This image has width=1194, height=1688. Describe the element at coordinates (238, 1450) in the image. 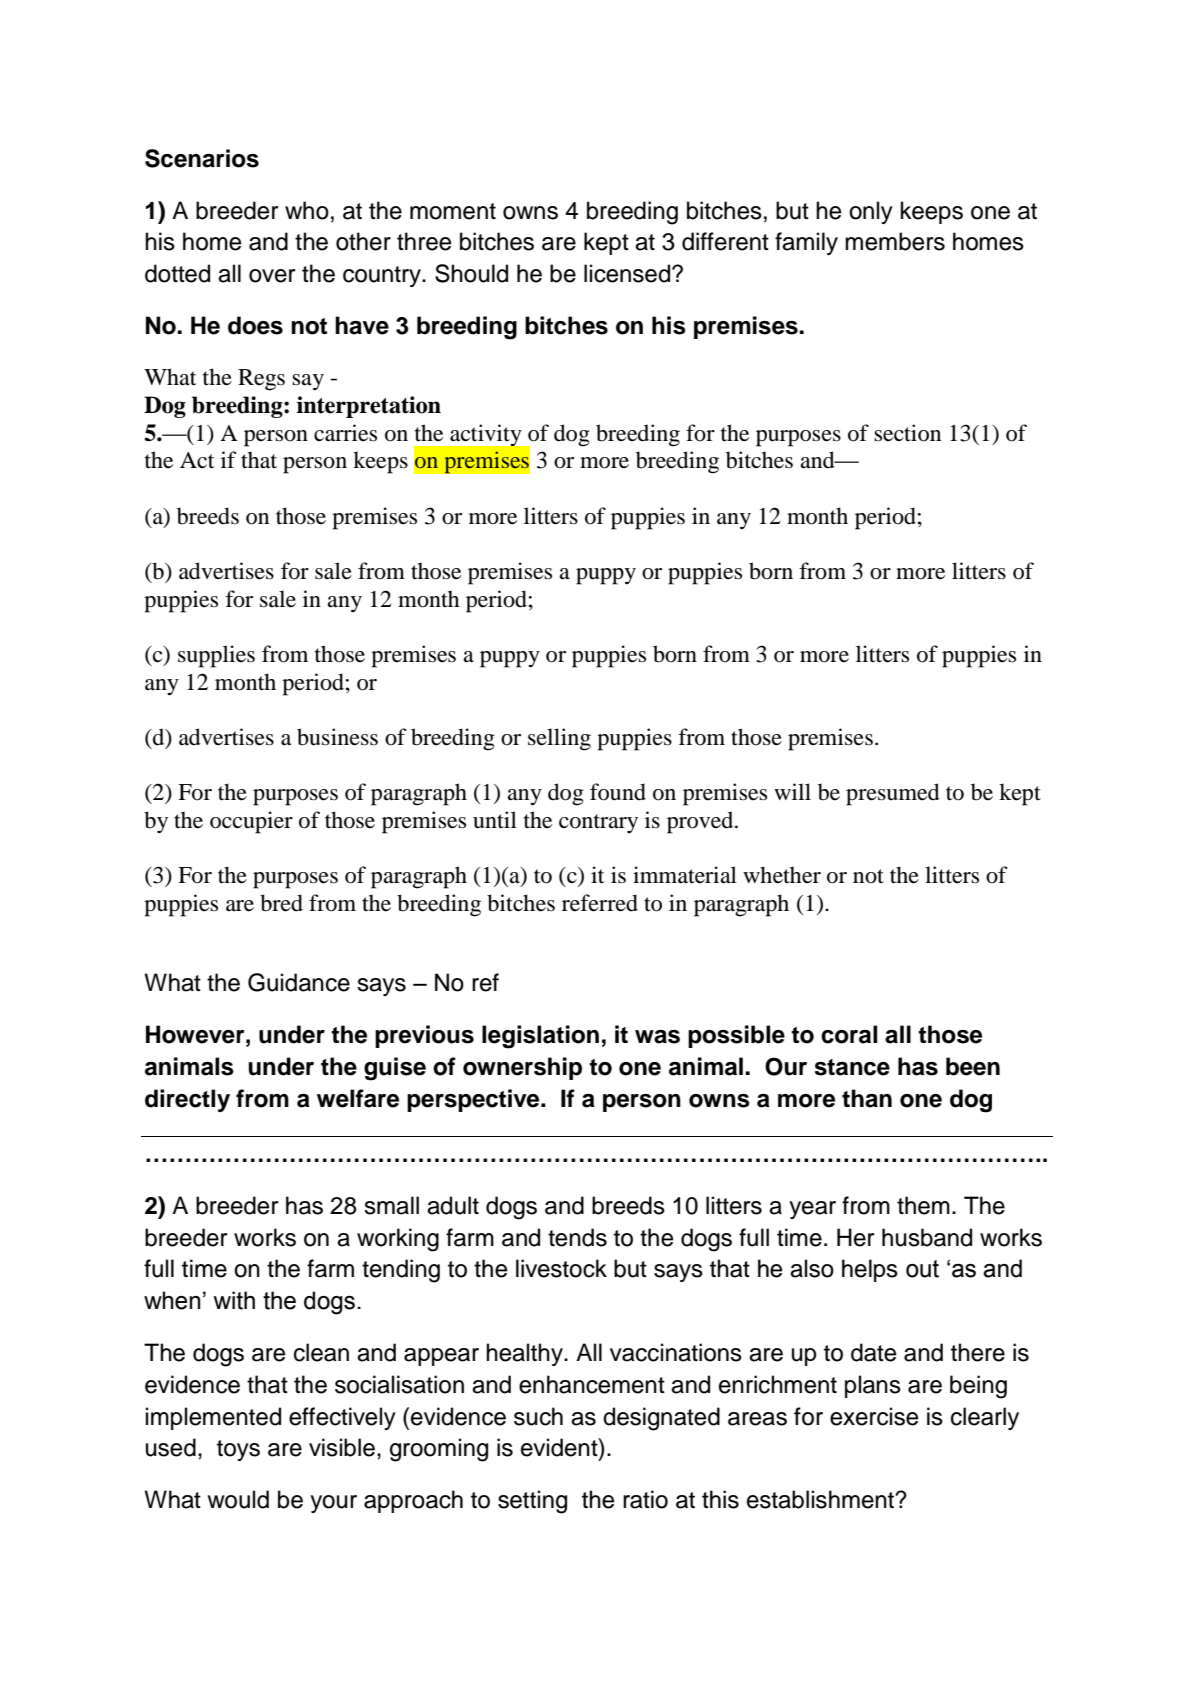

I see `toys` at that location.
